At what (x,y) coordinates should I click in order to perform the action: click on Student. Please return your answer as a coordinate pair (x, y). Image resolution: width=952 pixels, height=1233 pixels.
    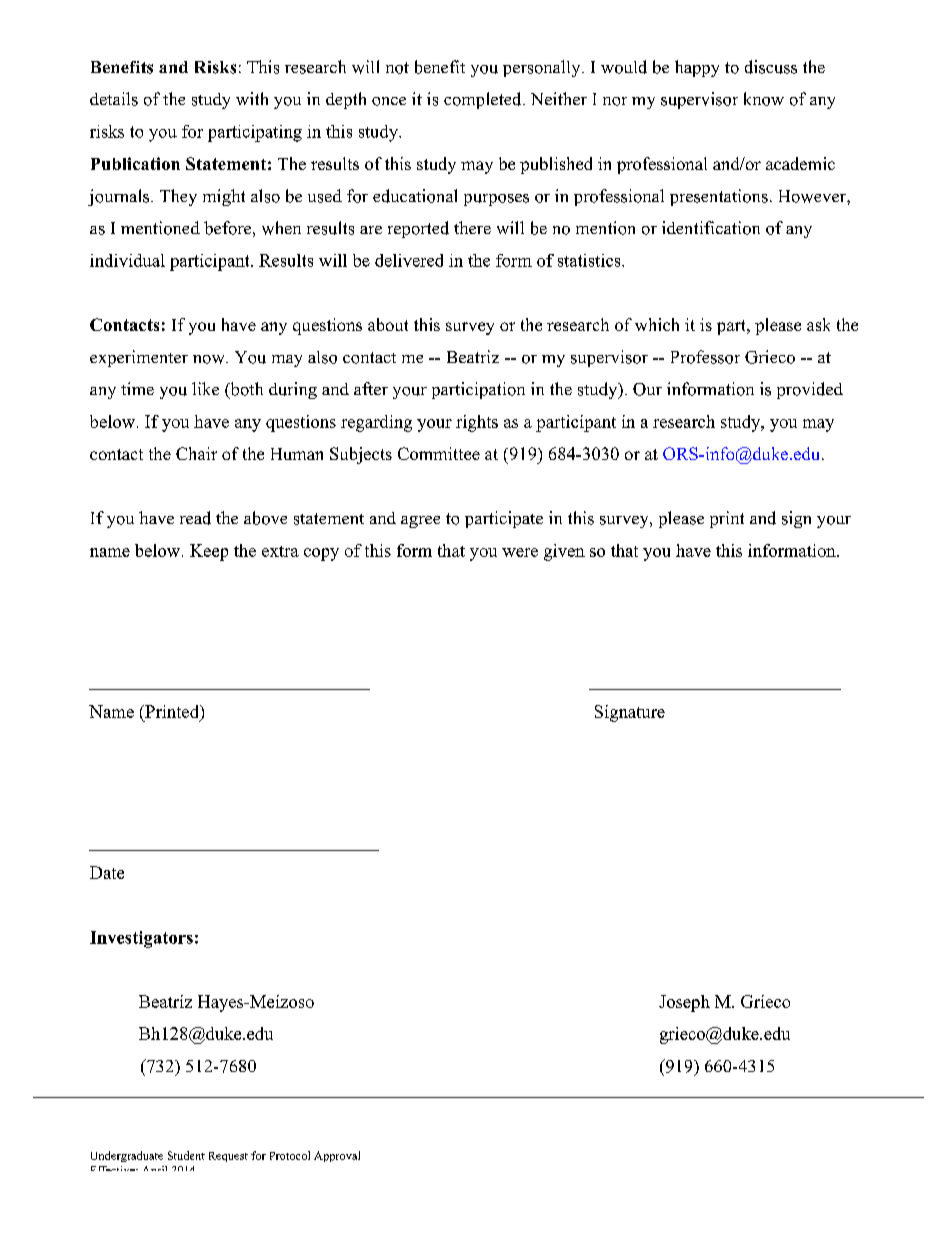
    Looking at the image, I should click on (186, 1155).
